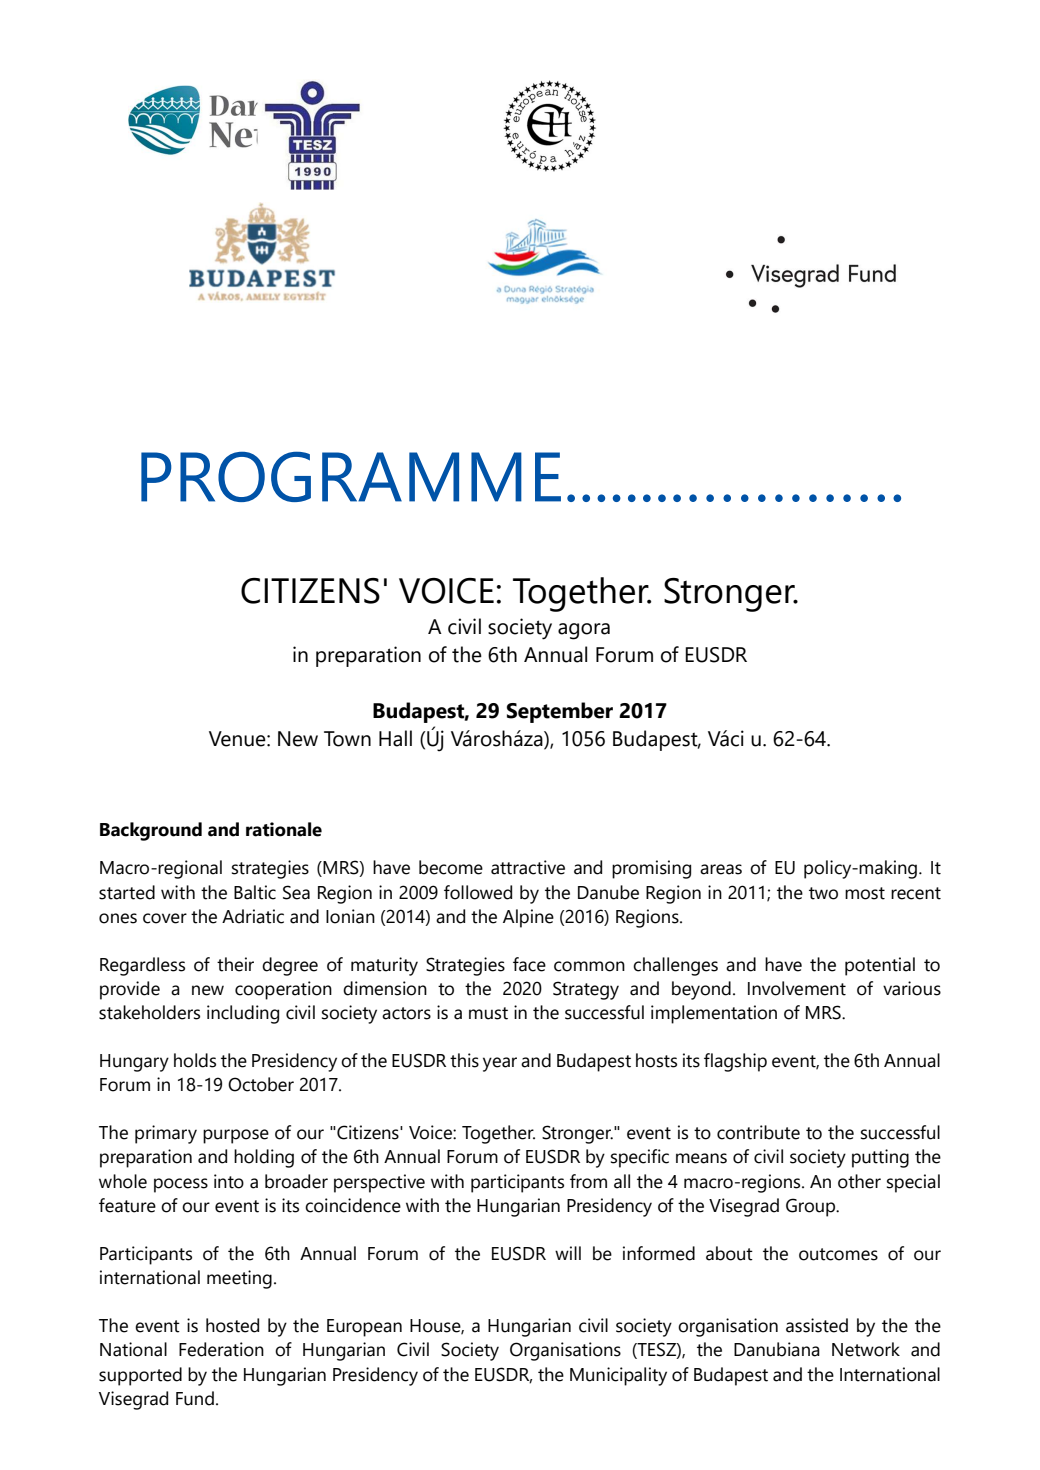 The width and height of the screenshot is (1040, 1470). I want to click on their, so click(235, 964).
